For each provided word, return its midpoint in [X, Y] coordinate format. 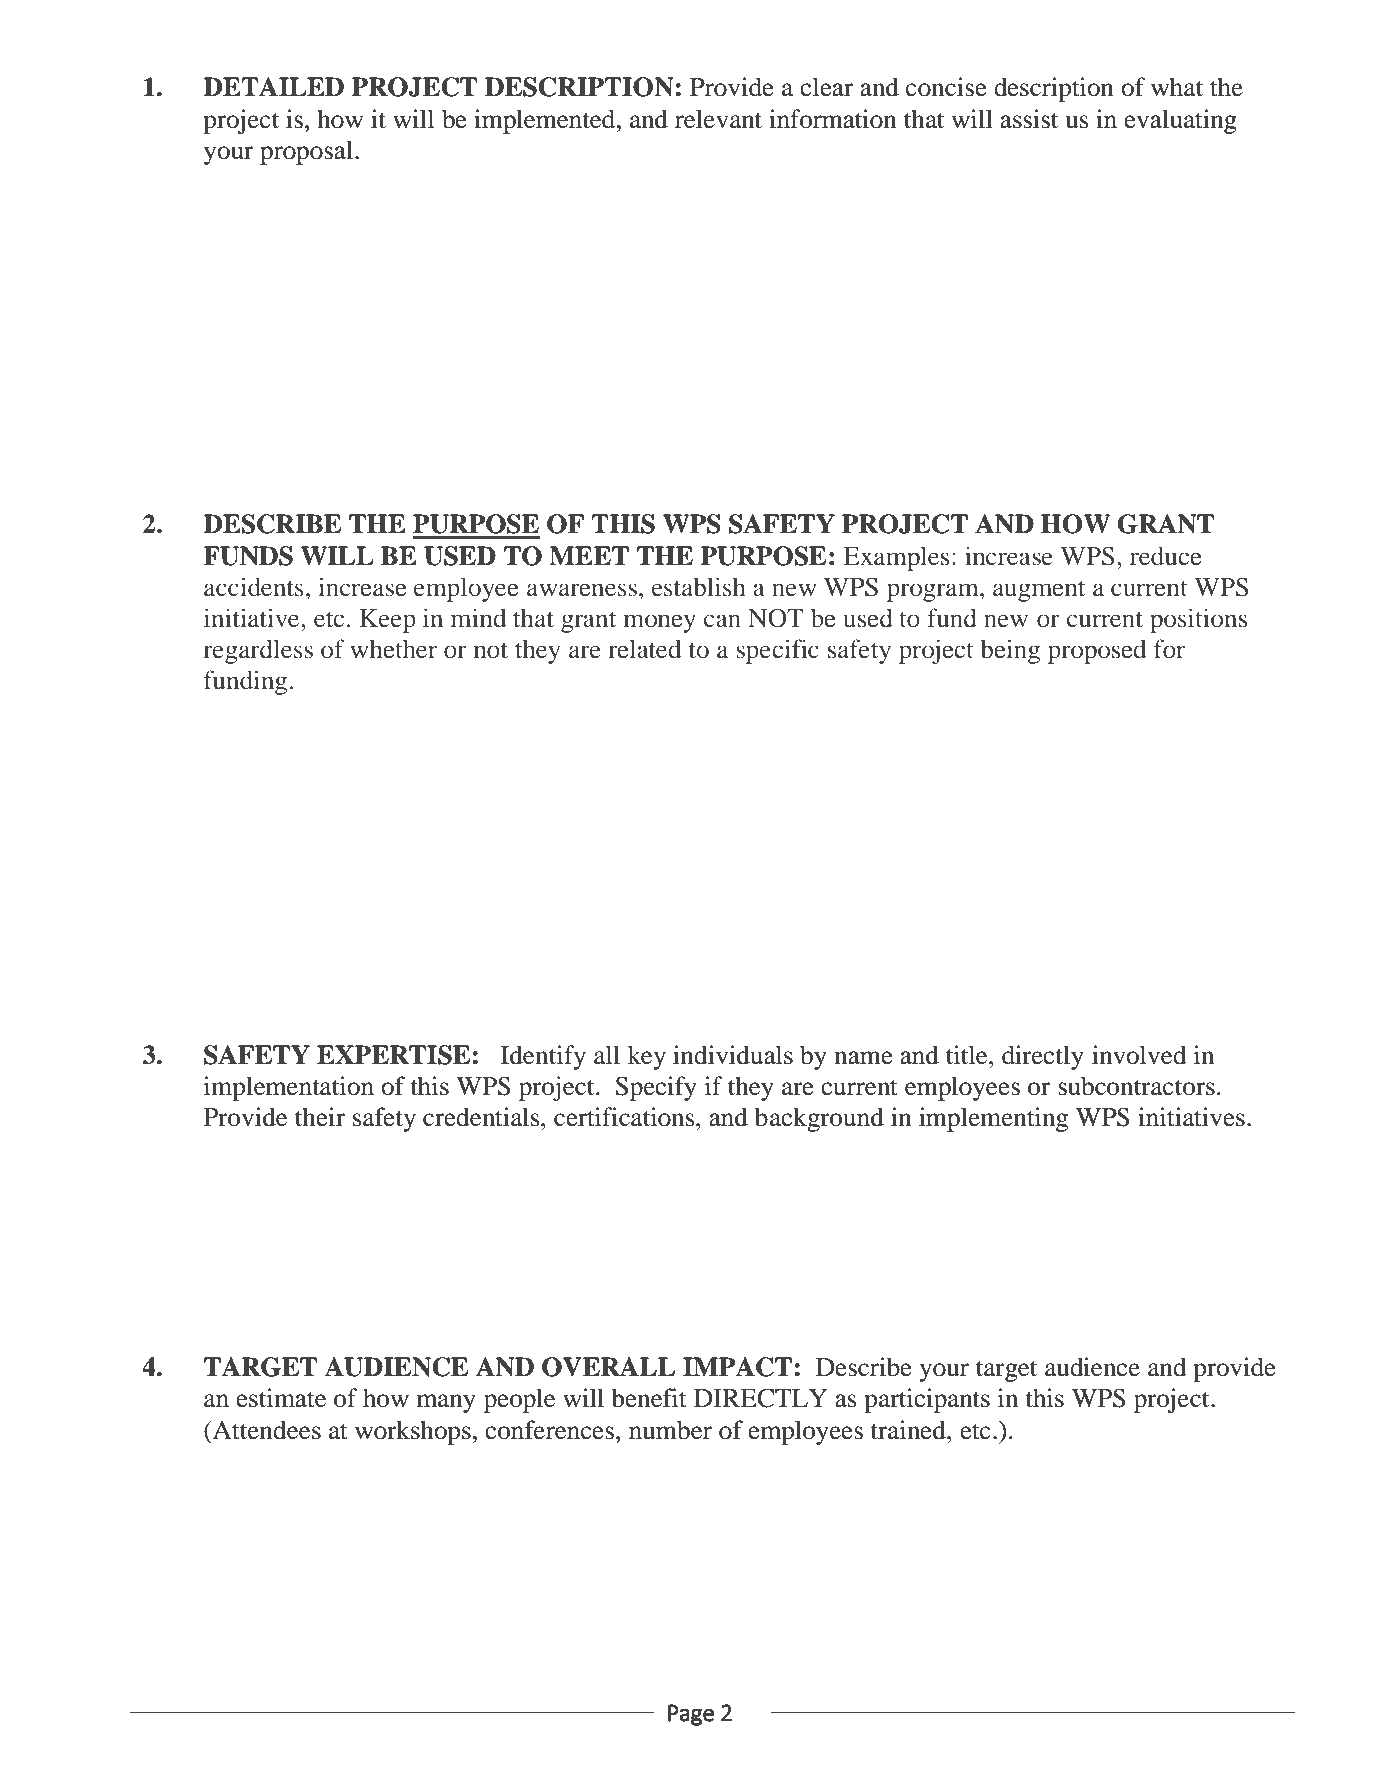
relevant [718, 119]
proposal [306, 152]
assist [1029, 119]
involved [1139, 1055]
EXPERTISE [395, 1055]
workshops [414, 1432]
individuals [733, 1055]
